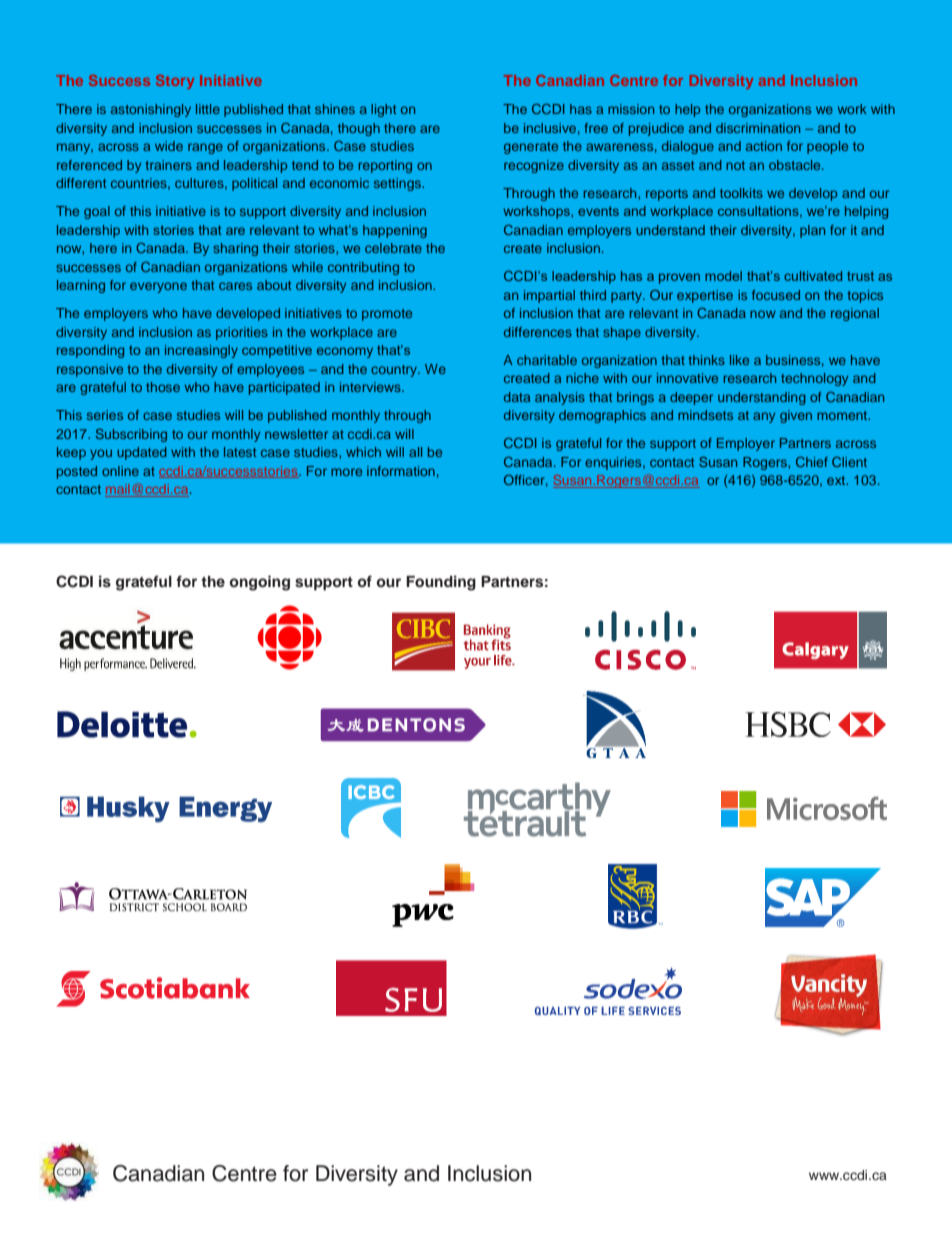 The image size is (952, 1233). Describe the element at coordinates (739, 360) in the screenshot. I see `like` at that location.
